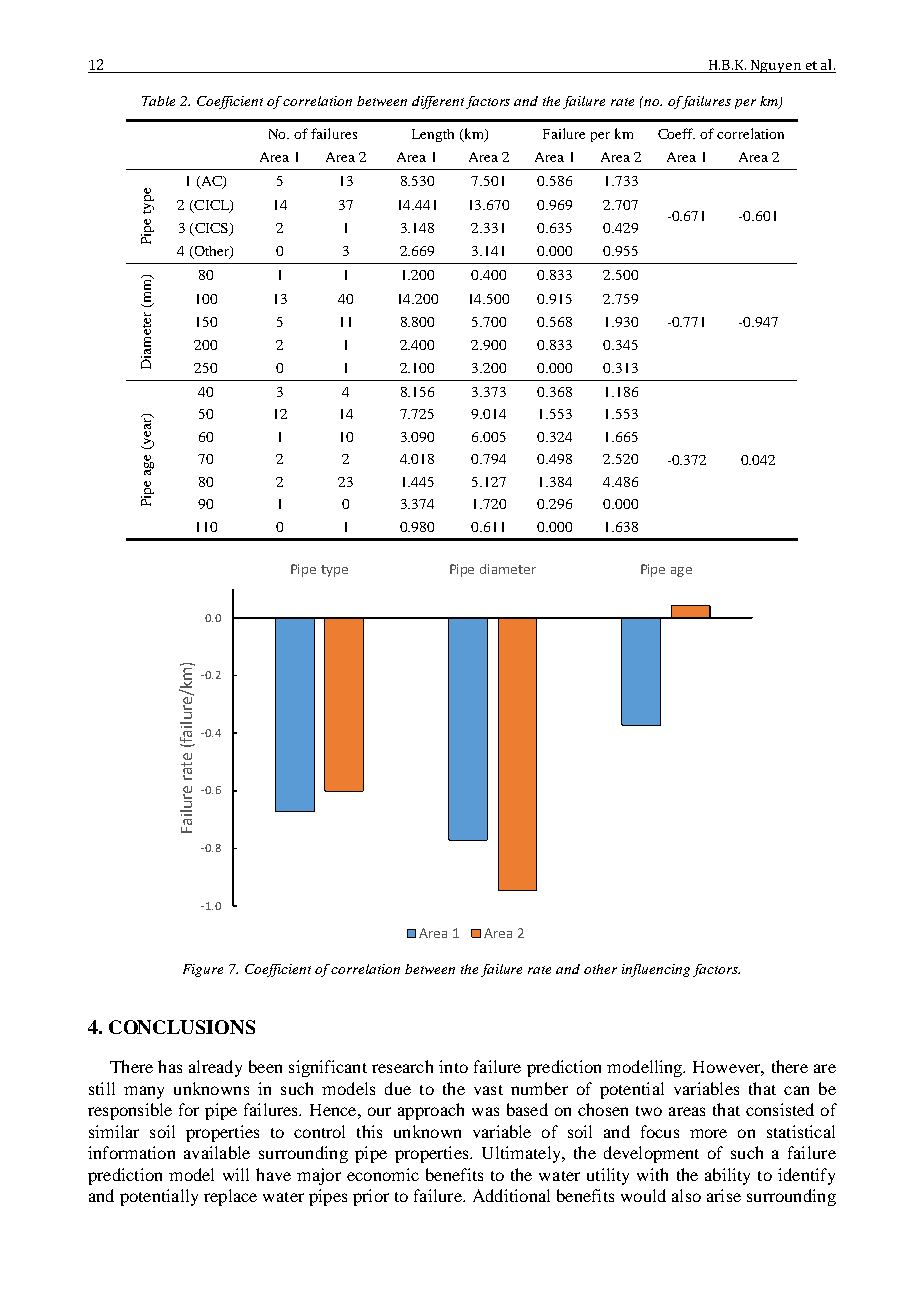 The height and width of the document is (1308, 924). Describe the element at coordinates (203, 970) in the document. I see `Figure` at that location.
